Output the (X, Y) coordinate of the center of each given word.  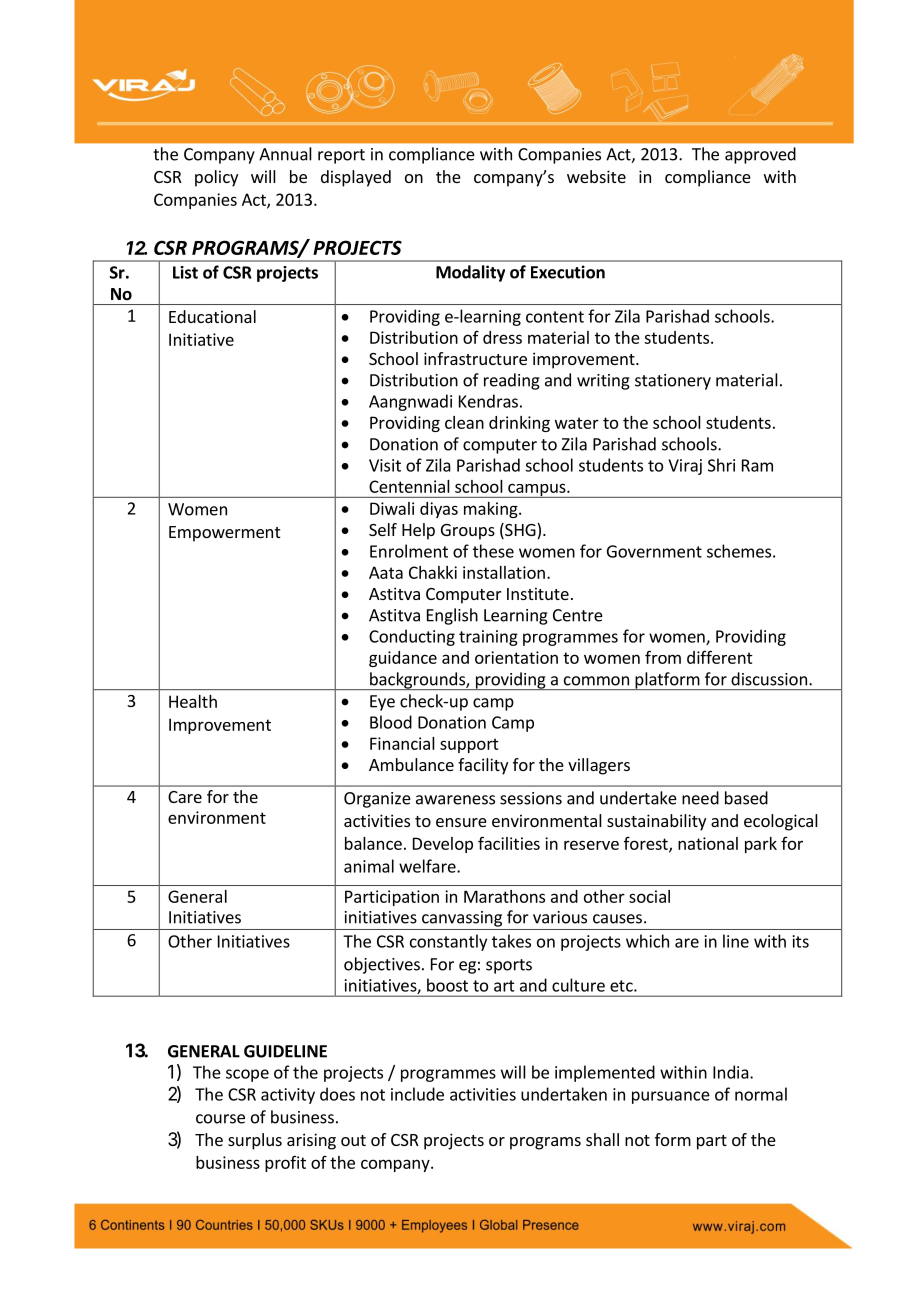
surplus (255, 1141)
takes (511, 941)
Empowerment (224, 534)
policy (216, 178)
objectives (382, 965)
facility (483, 766)
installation (504, 572)
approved (760, 155)
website (596, 176)
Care (185, 797)
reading (512, 381)
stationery (673, 382)
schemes (739, 551)
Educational (212, 316)
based (746, 798)
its (801, 941)
